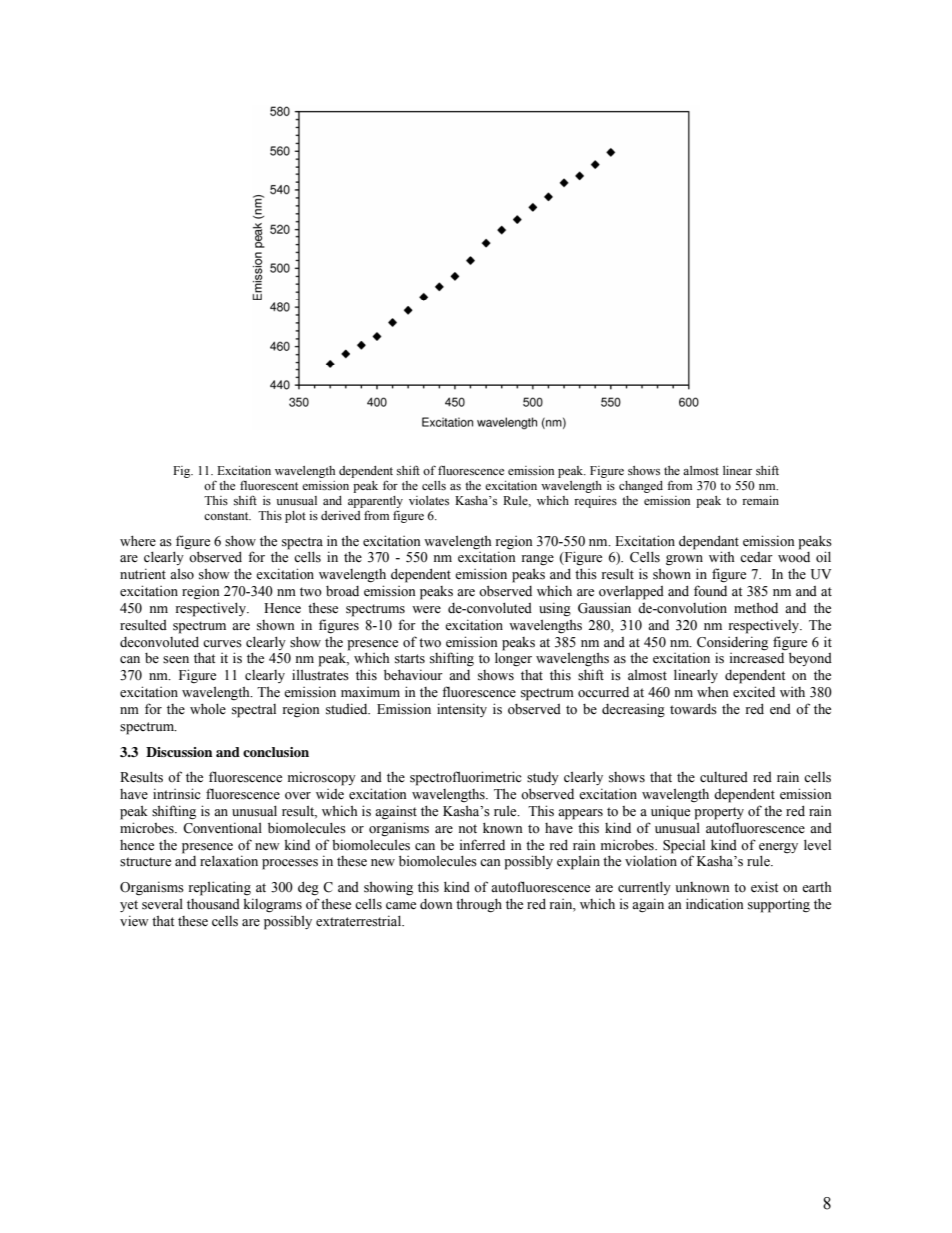  I want to click on excited, so click(754, 692).
